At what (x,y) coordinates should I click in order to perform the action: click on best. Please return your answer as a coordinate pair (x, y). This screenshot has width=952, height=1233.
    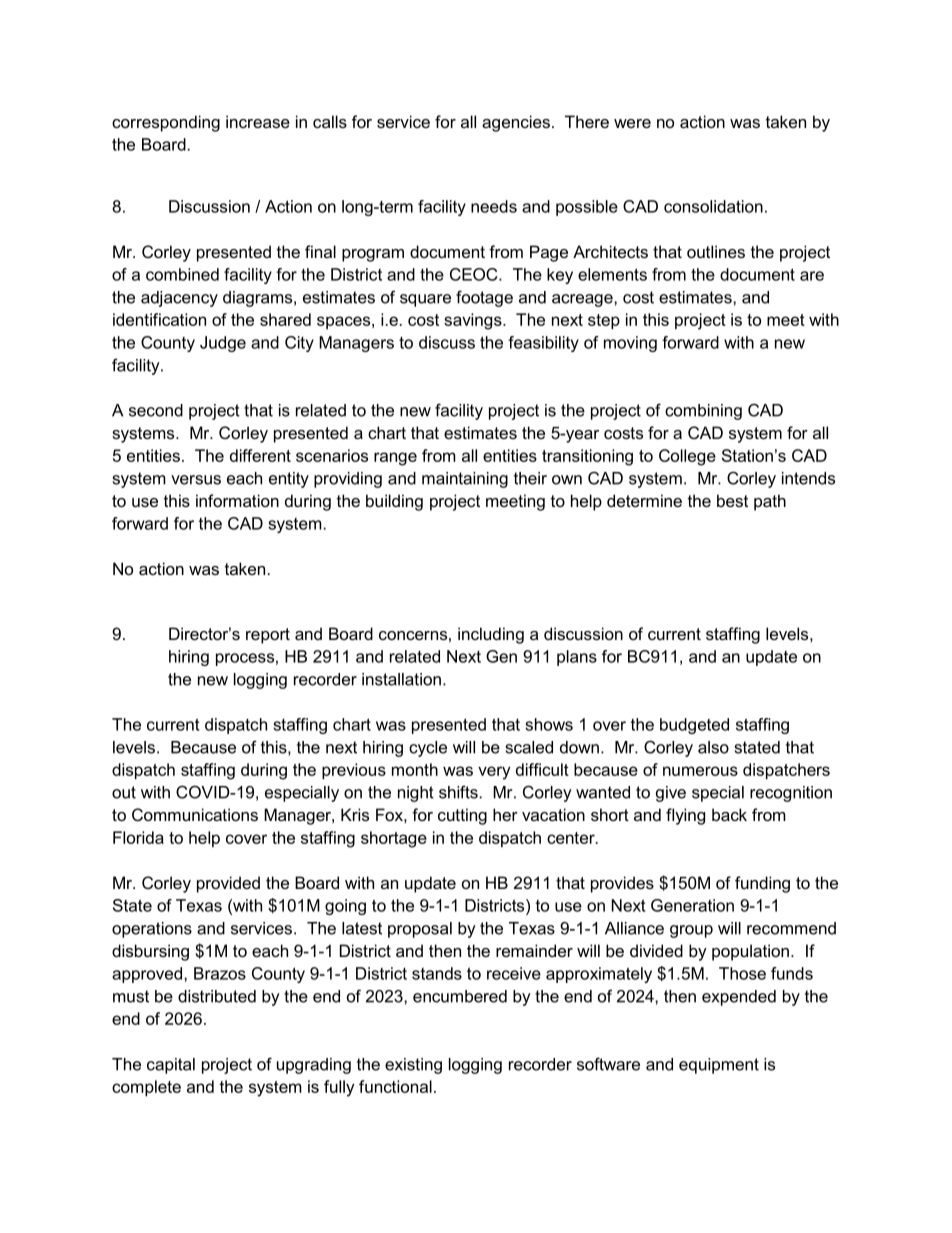
    Looking at the image, I should click on (732, 500).
